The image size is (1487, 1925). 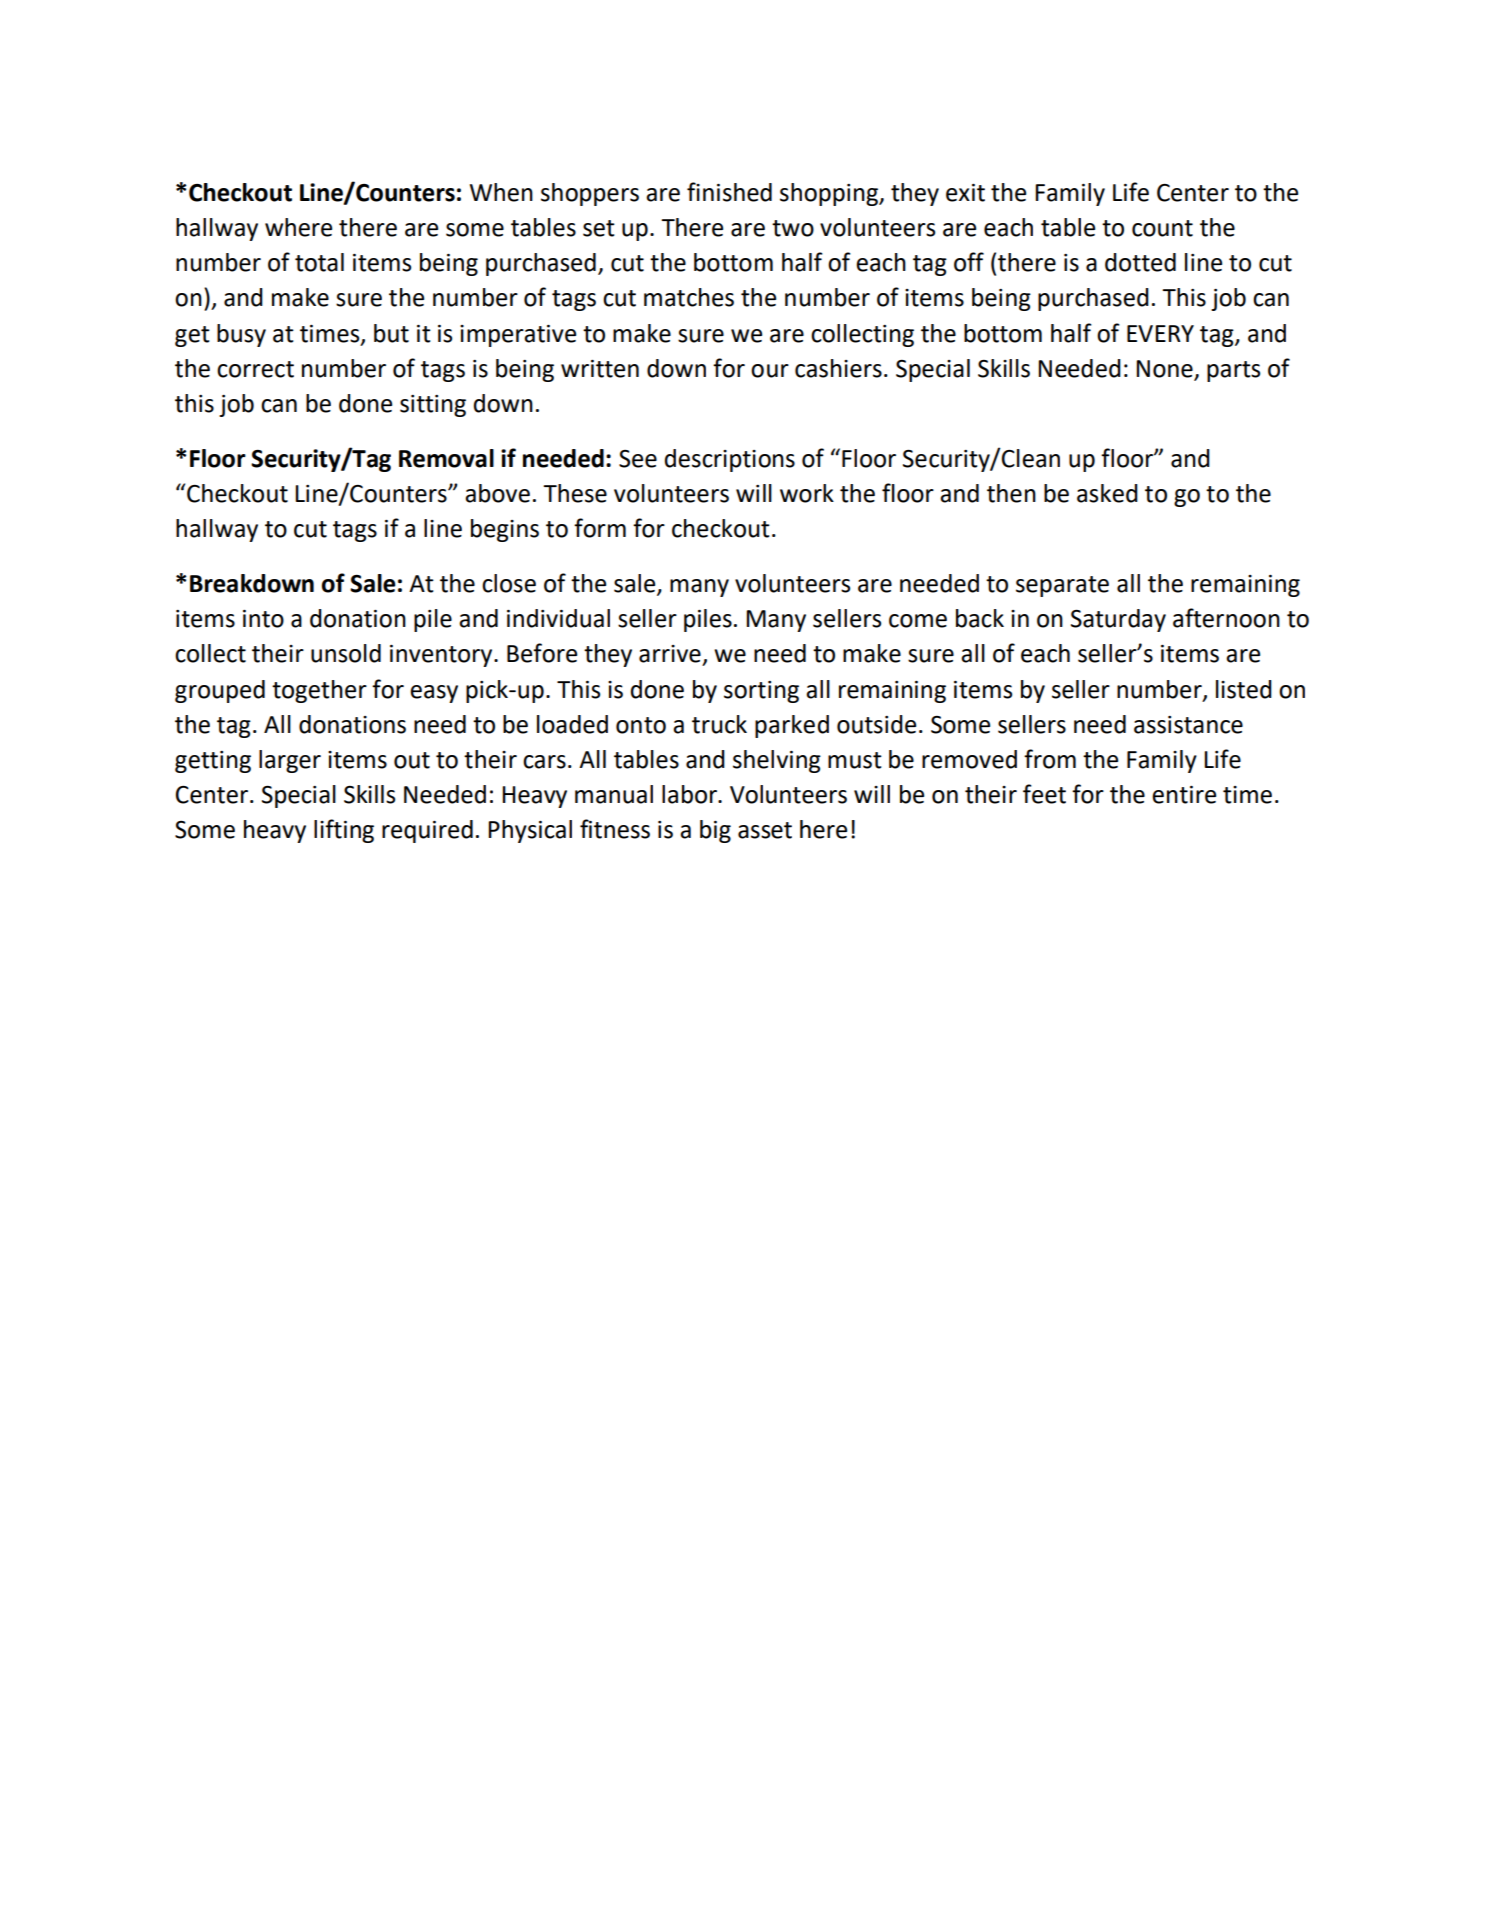 What do you see at coordinates (770, 371) in the page?
I see `our` at bounding box center [770, 371].
